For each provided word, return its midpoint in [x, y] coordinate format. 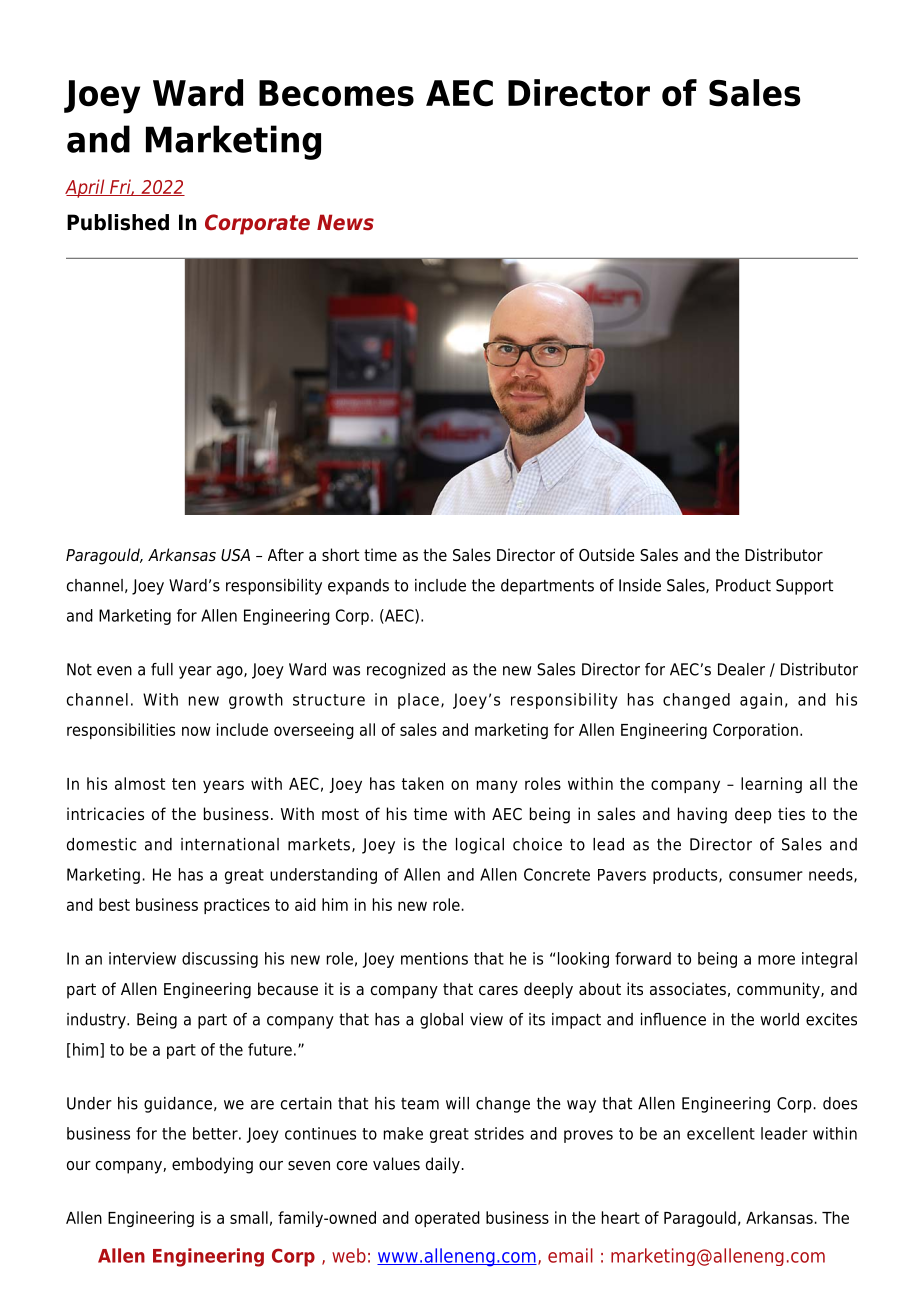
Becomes [336, 93]
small [249, 1217]
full [162, 669]
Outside [607, 555]
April [86, 188]
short [340, 555]
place [418, 701]
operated [447, 1219]
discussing [220, 960]
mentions [434, 958]
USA [235, 555]
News [345, 222]
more [776, 960]
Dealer [741, 669]
